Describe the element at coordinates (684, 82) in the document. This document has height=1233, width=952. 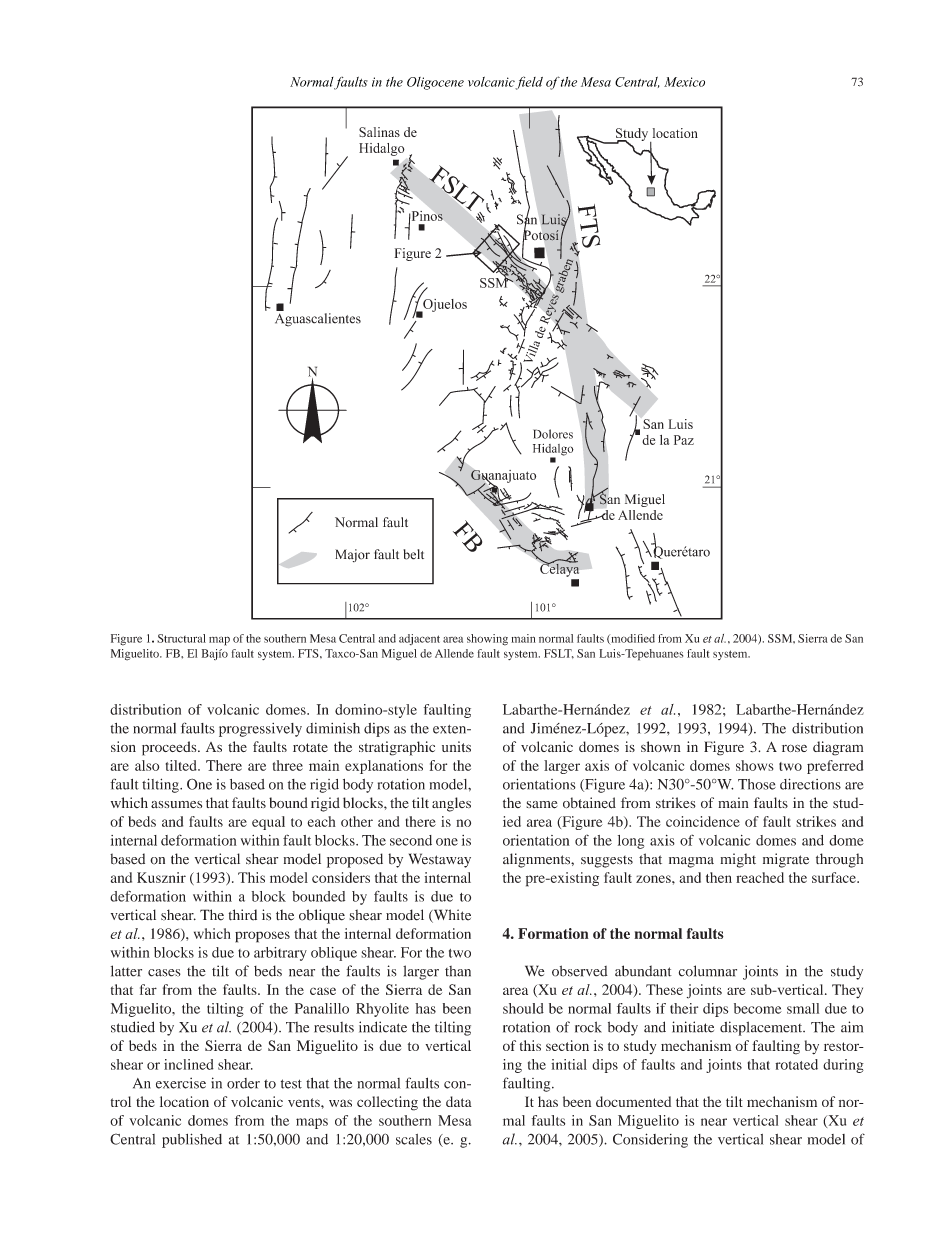
I see `Mexico` at that location.
